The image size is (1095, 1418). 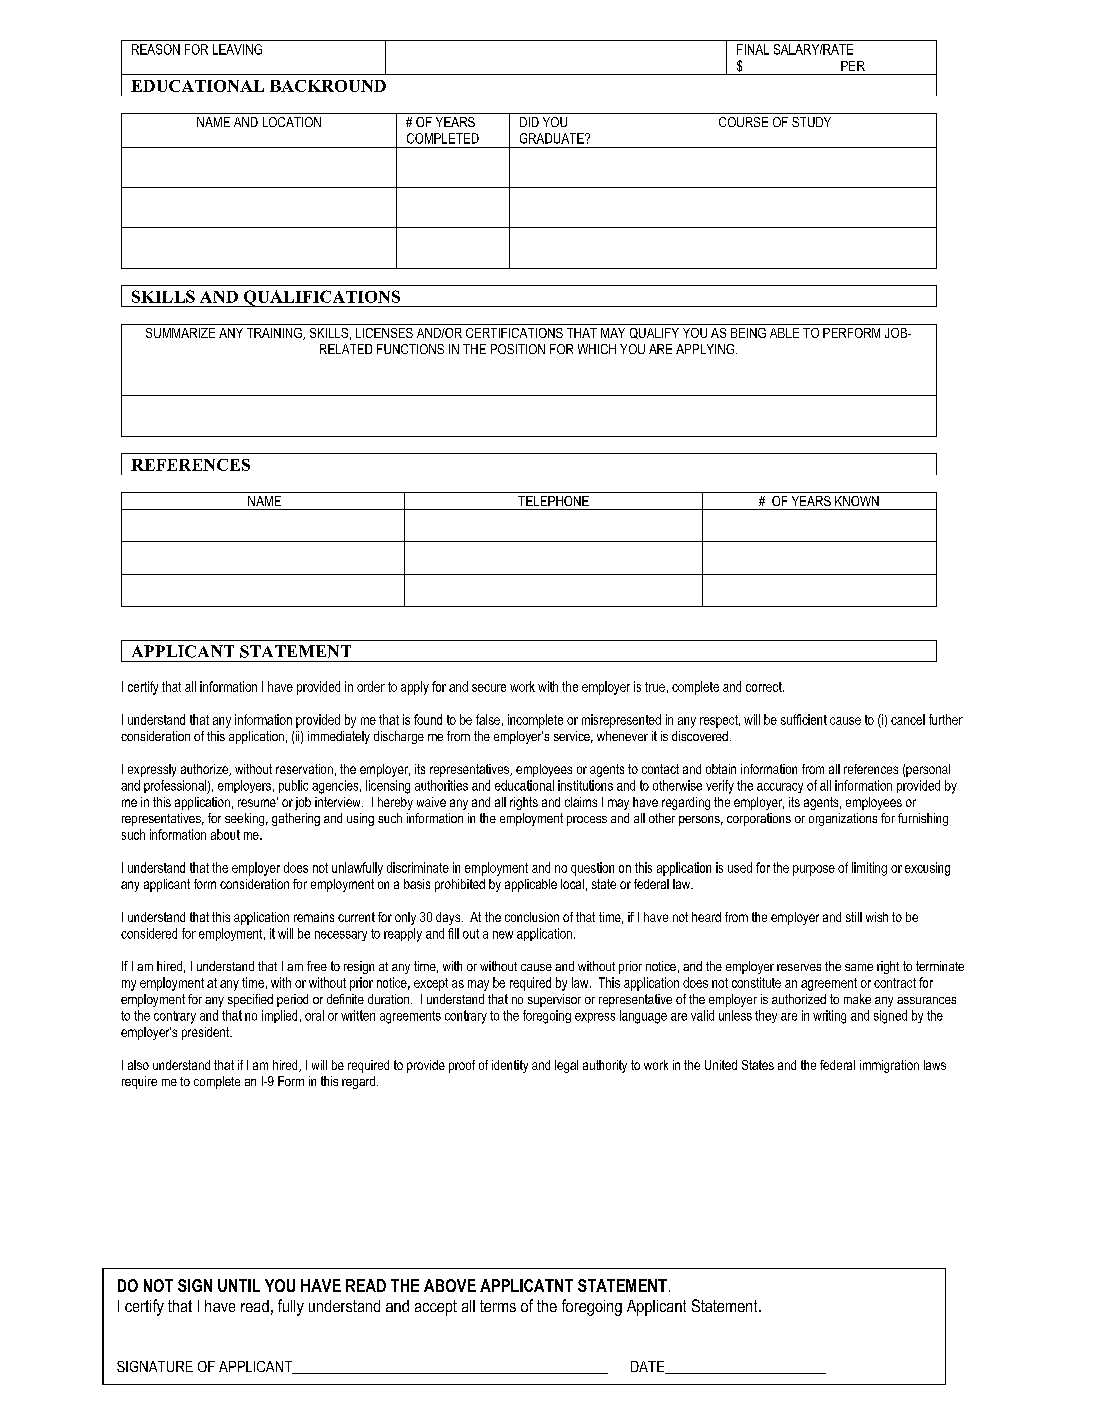 What do you see at coordinates (237, 49) in the image?
I see `LEAVING` at bounding box center [237, 49].
